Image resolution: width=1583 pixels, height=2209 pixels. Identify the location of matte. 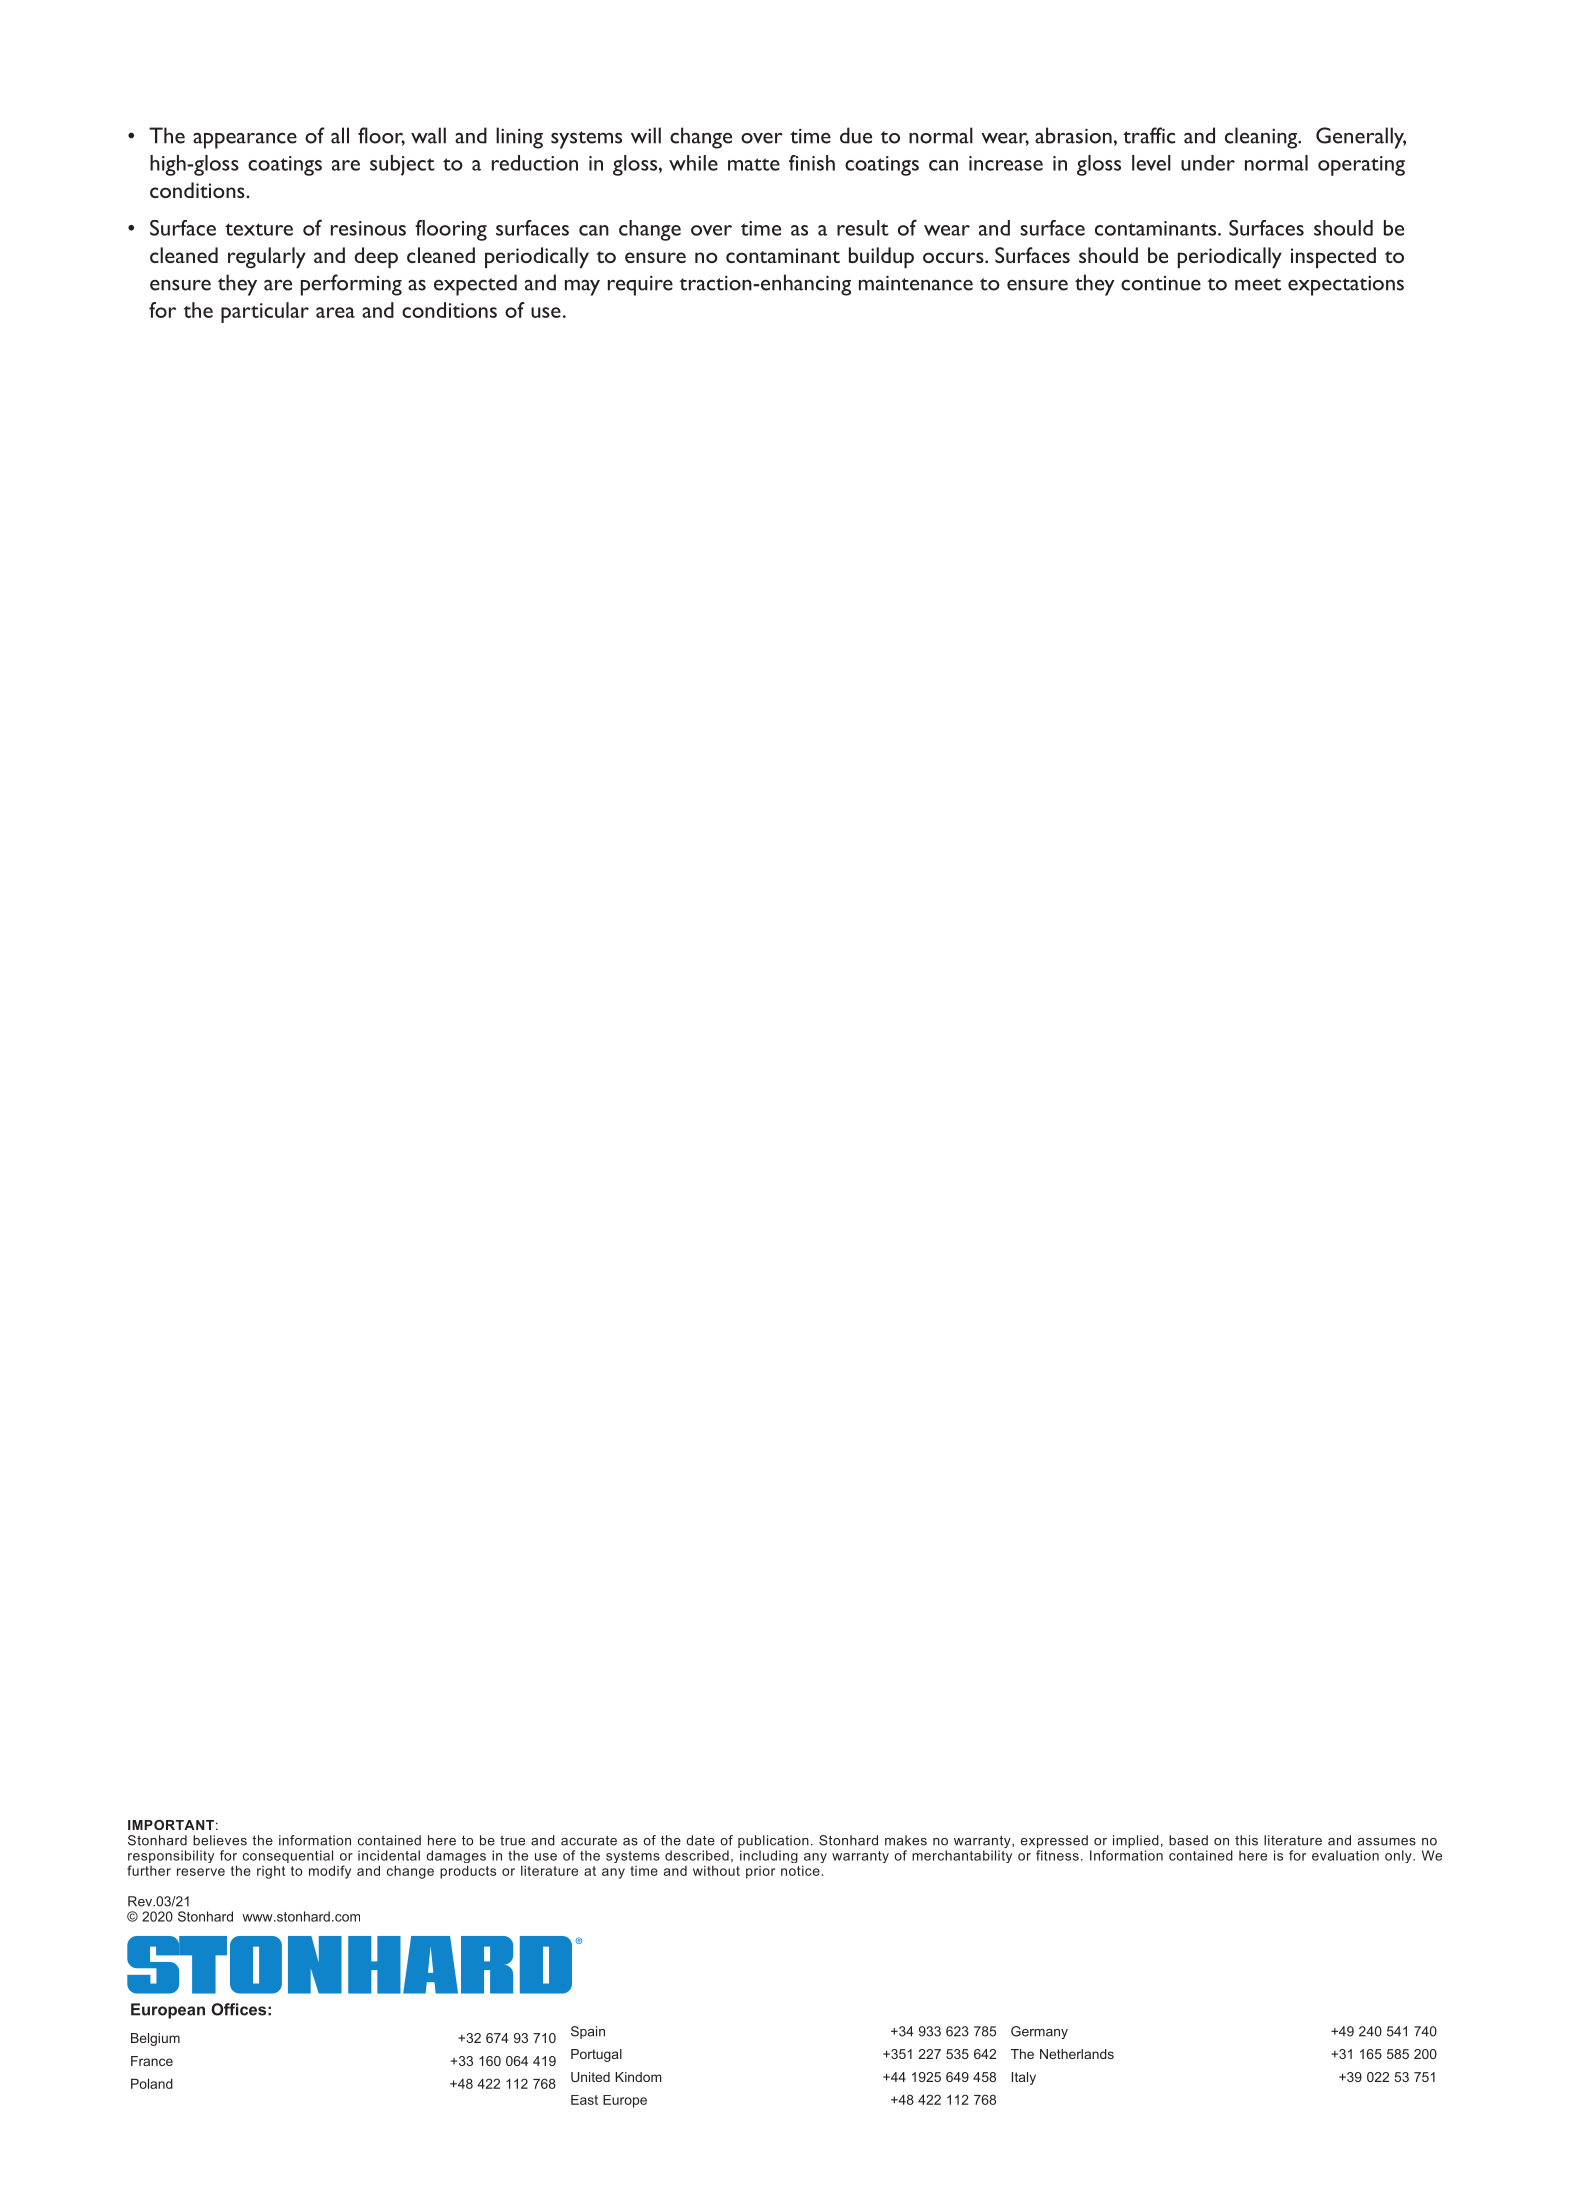
(754, 164).
